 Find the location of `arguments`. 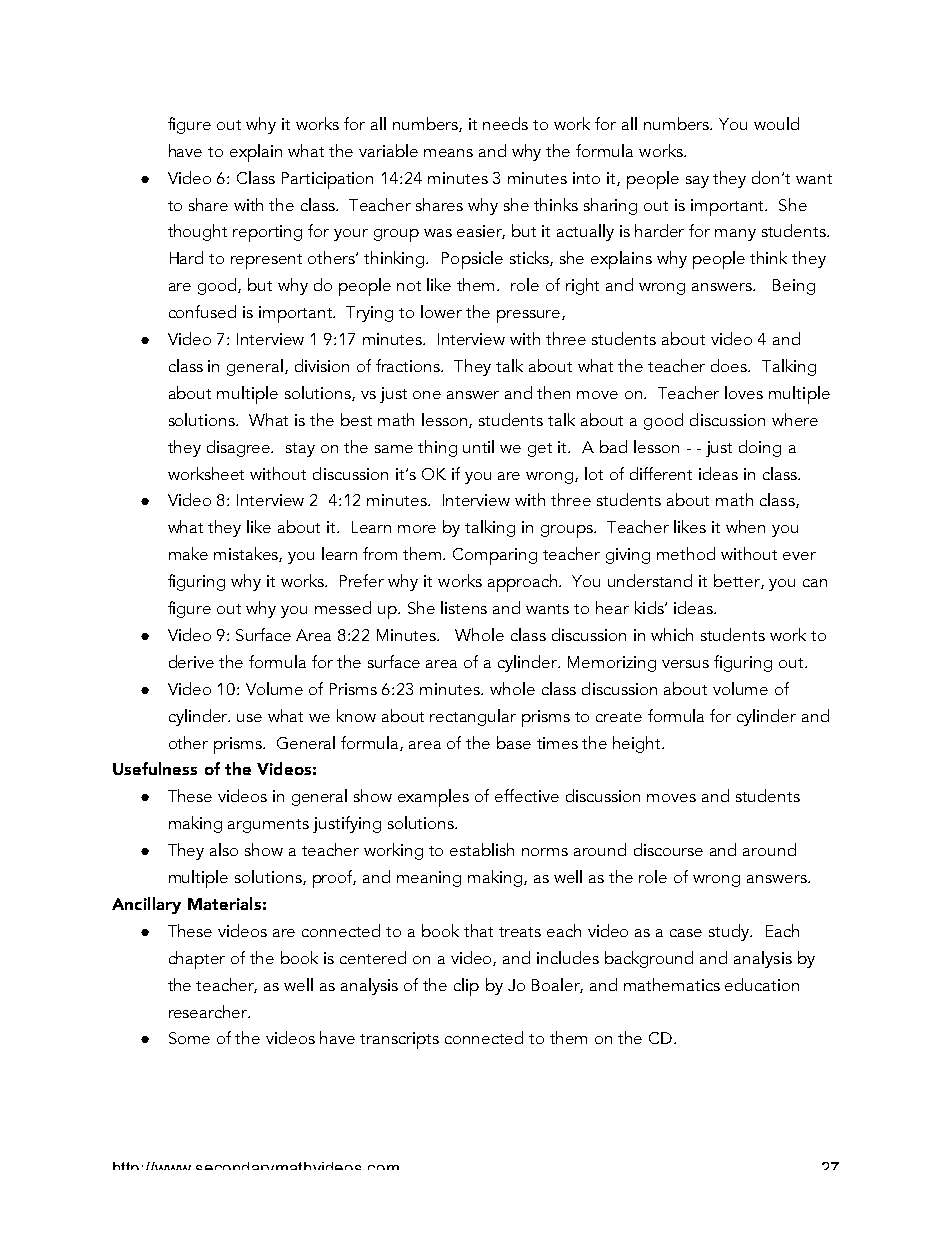

arguments is located at coordinates (268, 826).
